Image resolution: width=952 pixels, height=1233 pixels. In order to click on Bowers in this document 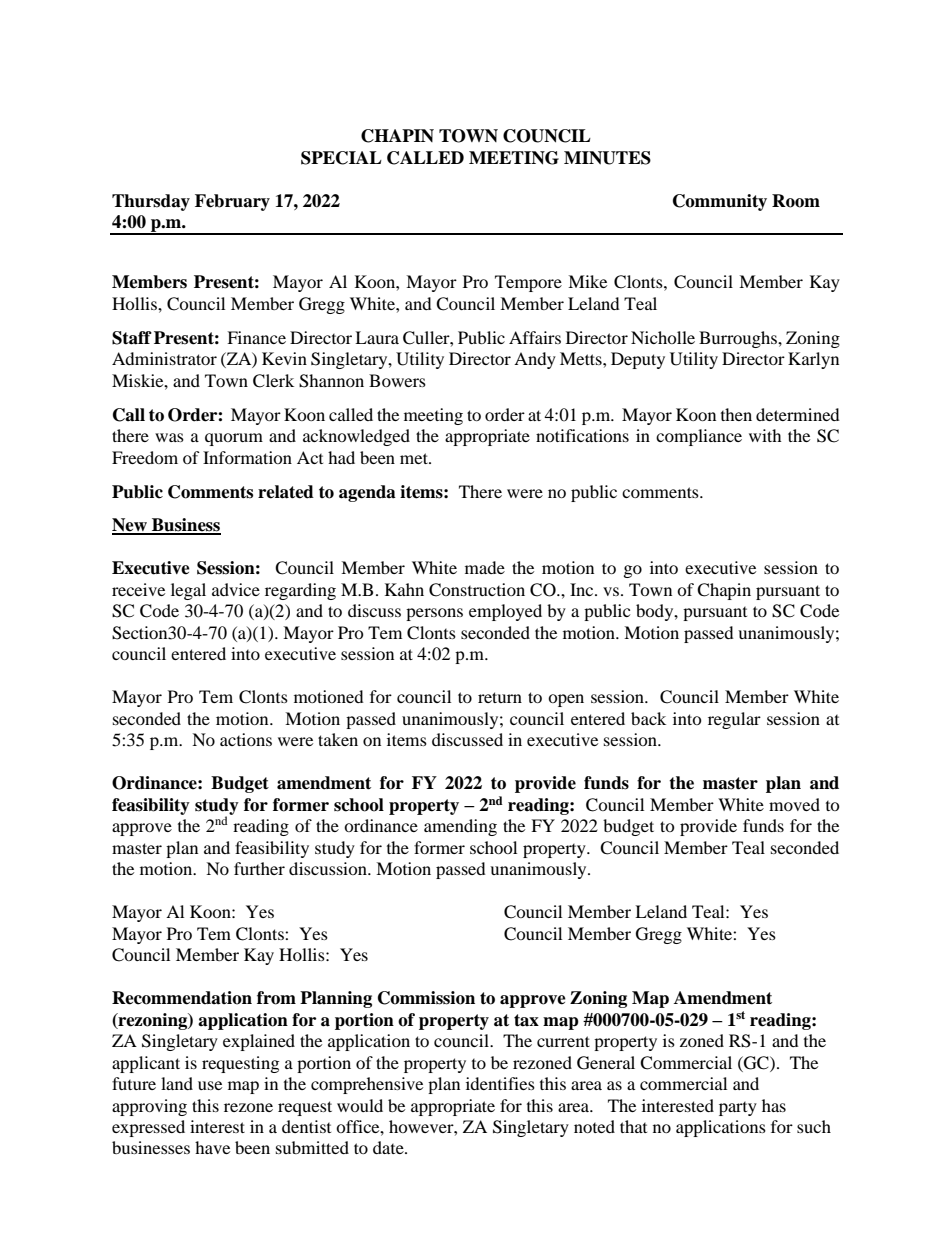, I will do `click(397, 380)`.
